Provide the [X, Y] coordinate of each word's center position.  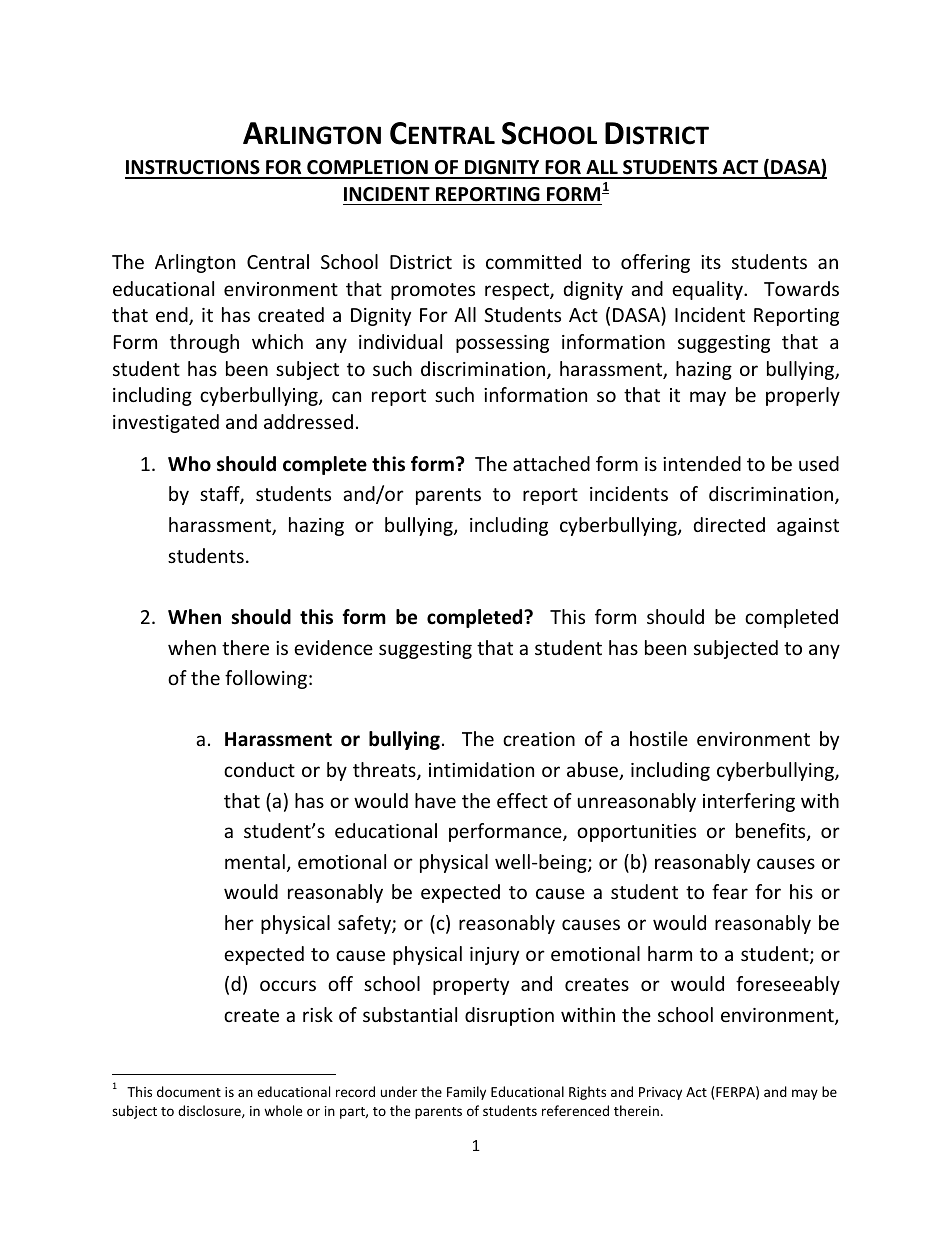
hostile [659, 738]
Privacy [660, 1093]
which [277, 341]
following [266, 679]
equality [708, 290]
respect [518, 291]
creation [539, 739]
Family [466, 1093]
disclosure [210, 1111]
